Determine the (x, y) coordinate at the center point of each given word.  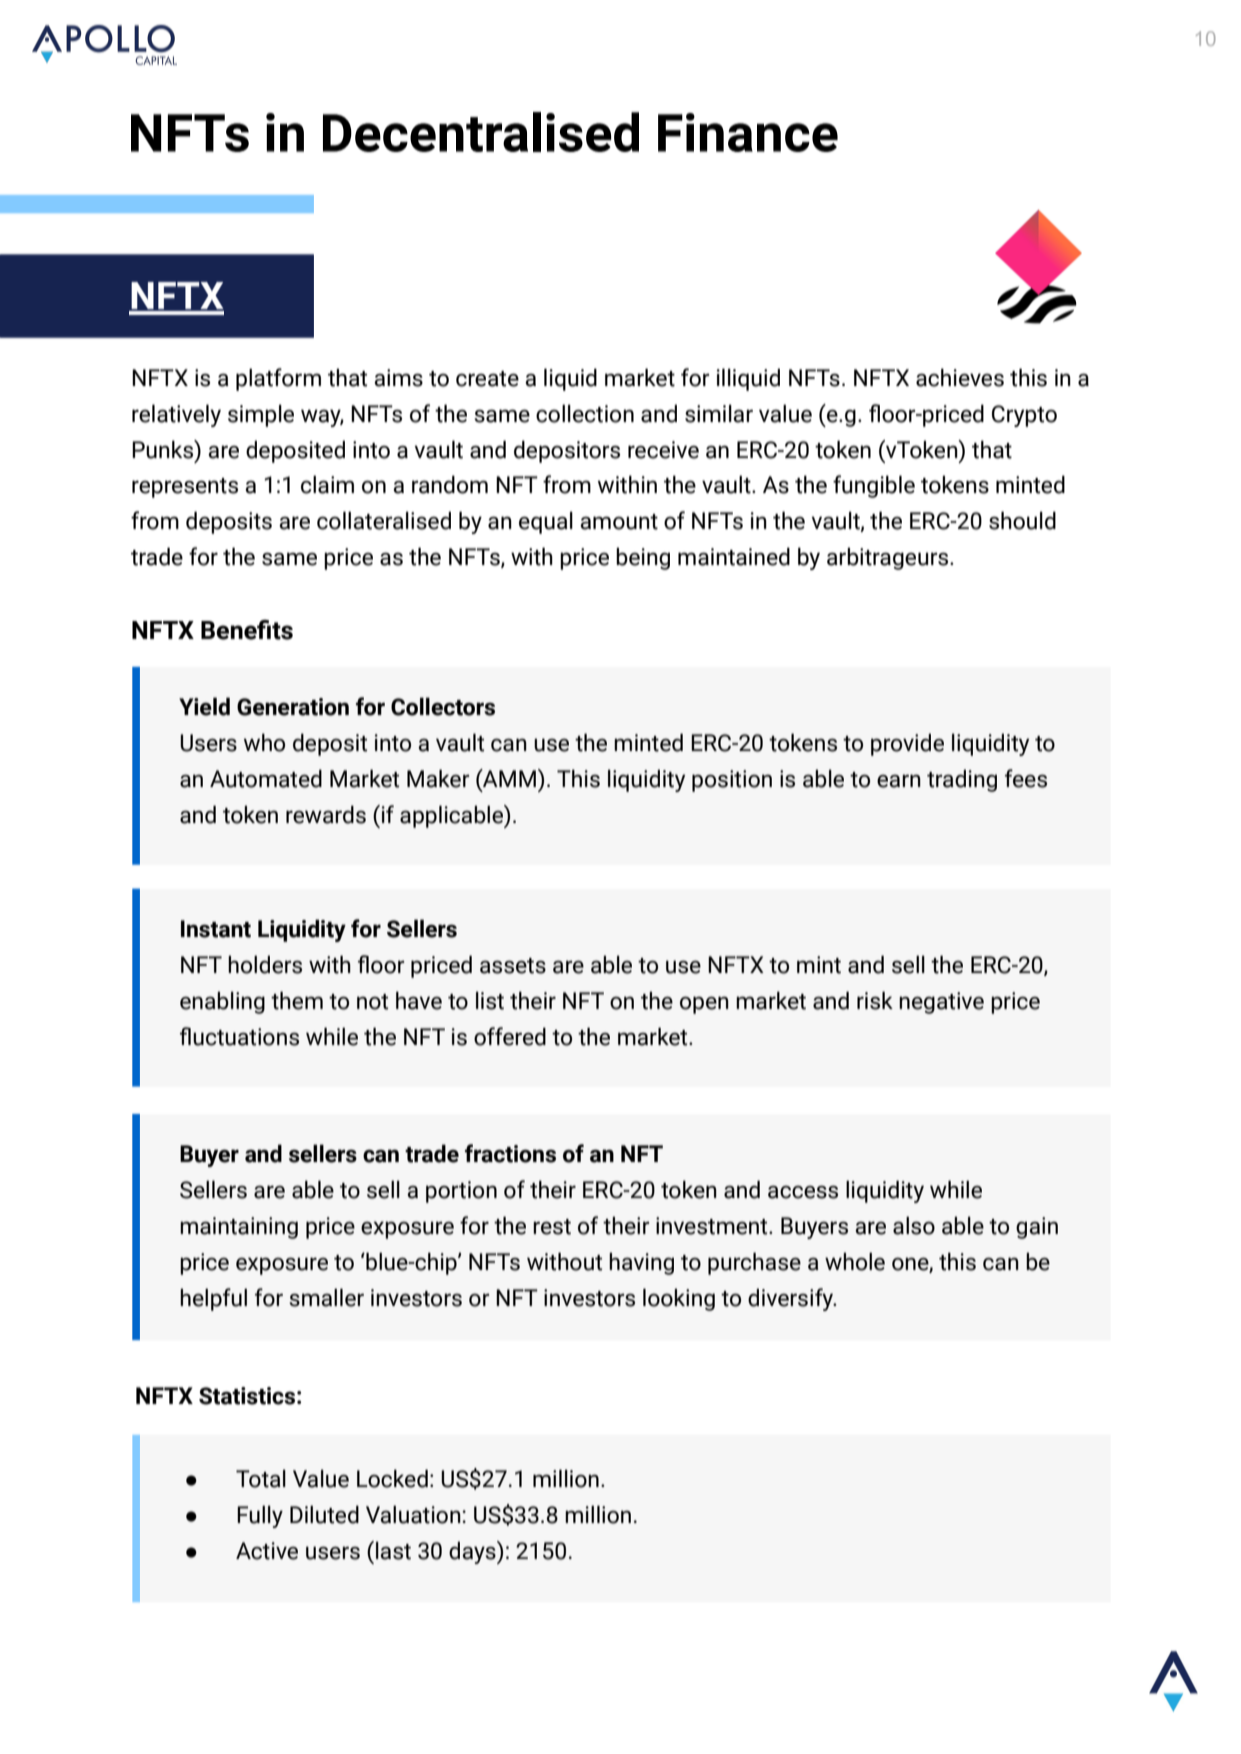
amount (619, 522)
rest (552, 1227)
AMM (510, 778)
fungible (874, 486)
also (914, 1225)
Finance (748, 132)
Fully (260, 1516)
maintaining (239, 1228)
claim (327, 484)
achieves (960, 377)
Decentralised (481, 132)
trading (962, 780)
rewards (326, 814)
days (473, 1552)
